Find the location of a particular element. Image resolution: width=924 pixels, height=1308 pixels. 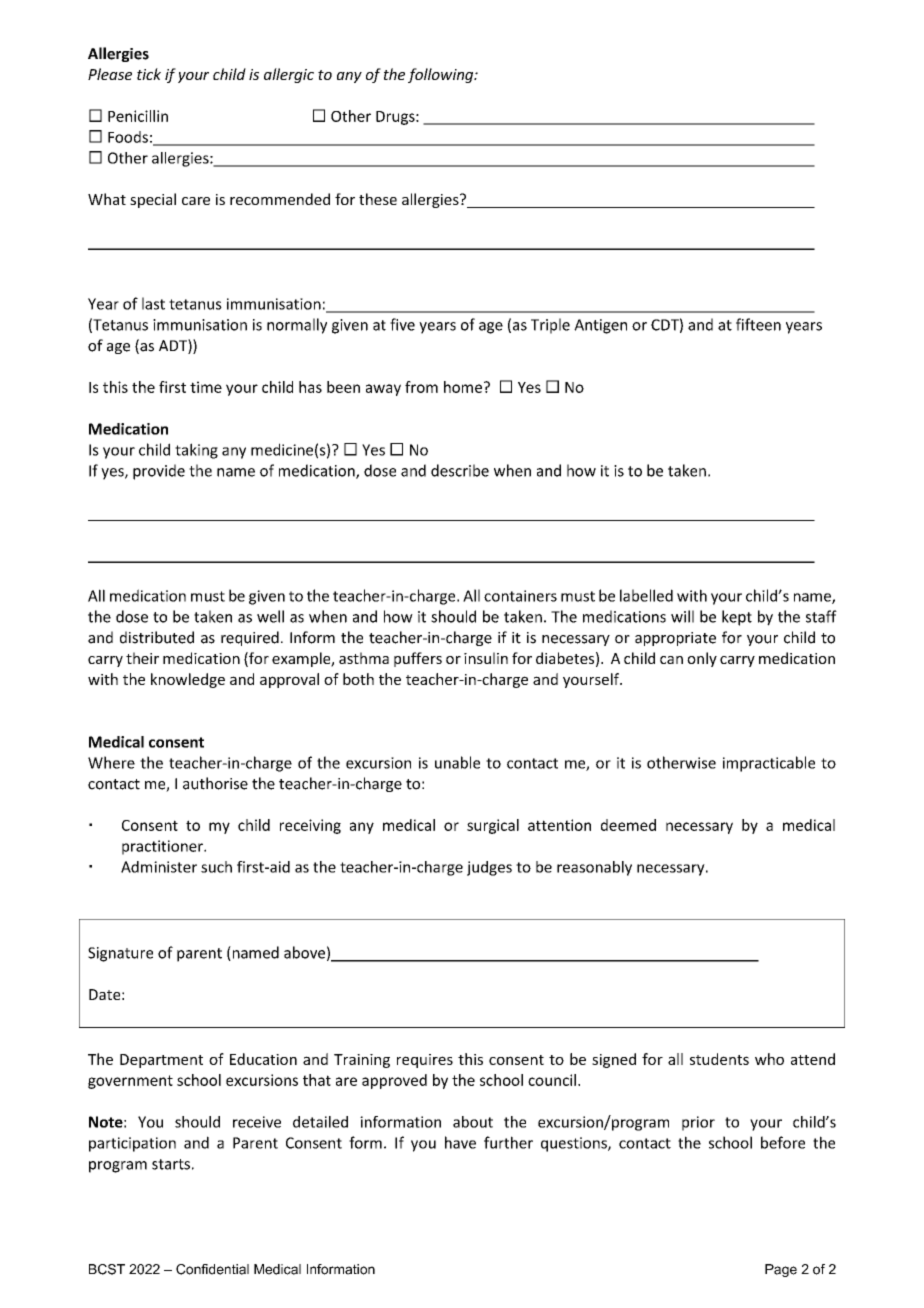

such is located at coordinates (216, 867).
